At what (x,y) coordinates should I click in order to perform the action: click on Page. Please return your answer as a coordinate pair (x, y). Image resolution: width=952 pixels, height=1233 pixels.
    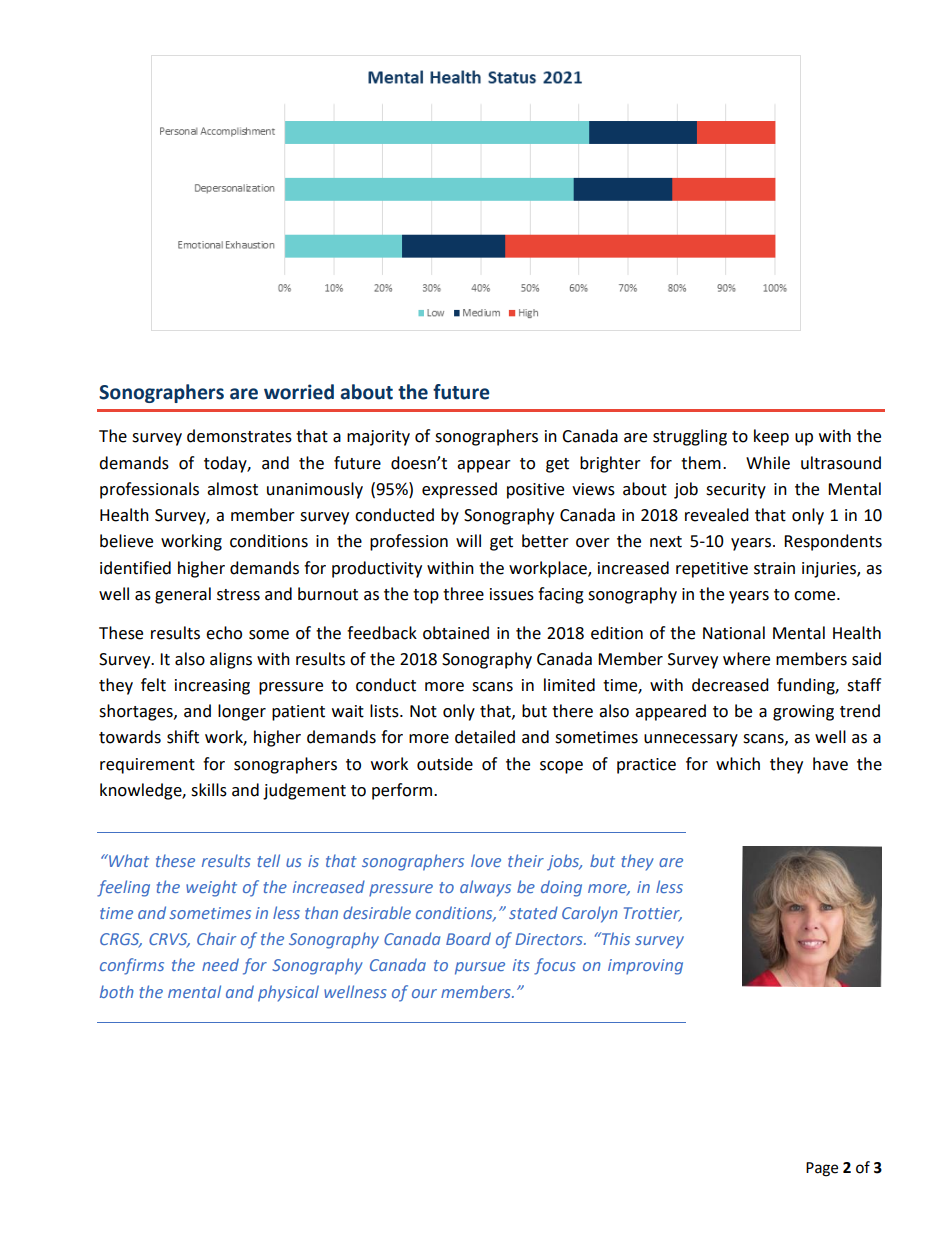
    Looking at the image, I should click on (822, 1169).
